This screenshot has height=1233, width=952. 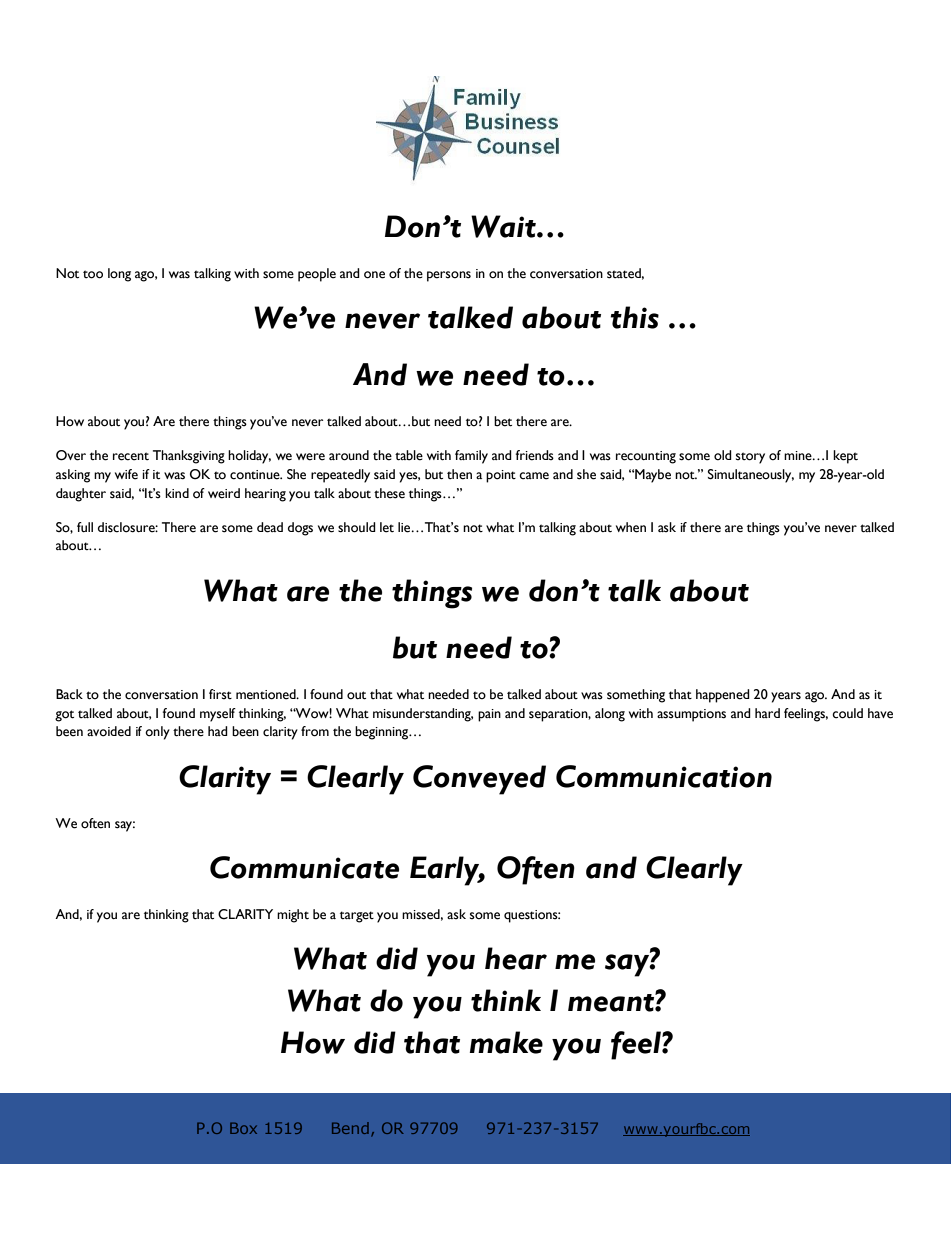 What do you see at coordinates (767, 713) in the screenshot?
I see `hard` at bounding box center [767, 713].
